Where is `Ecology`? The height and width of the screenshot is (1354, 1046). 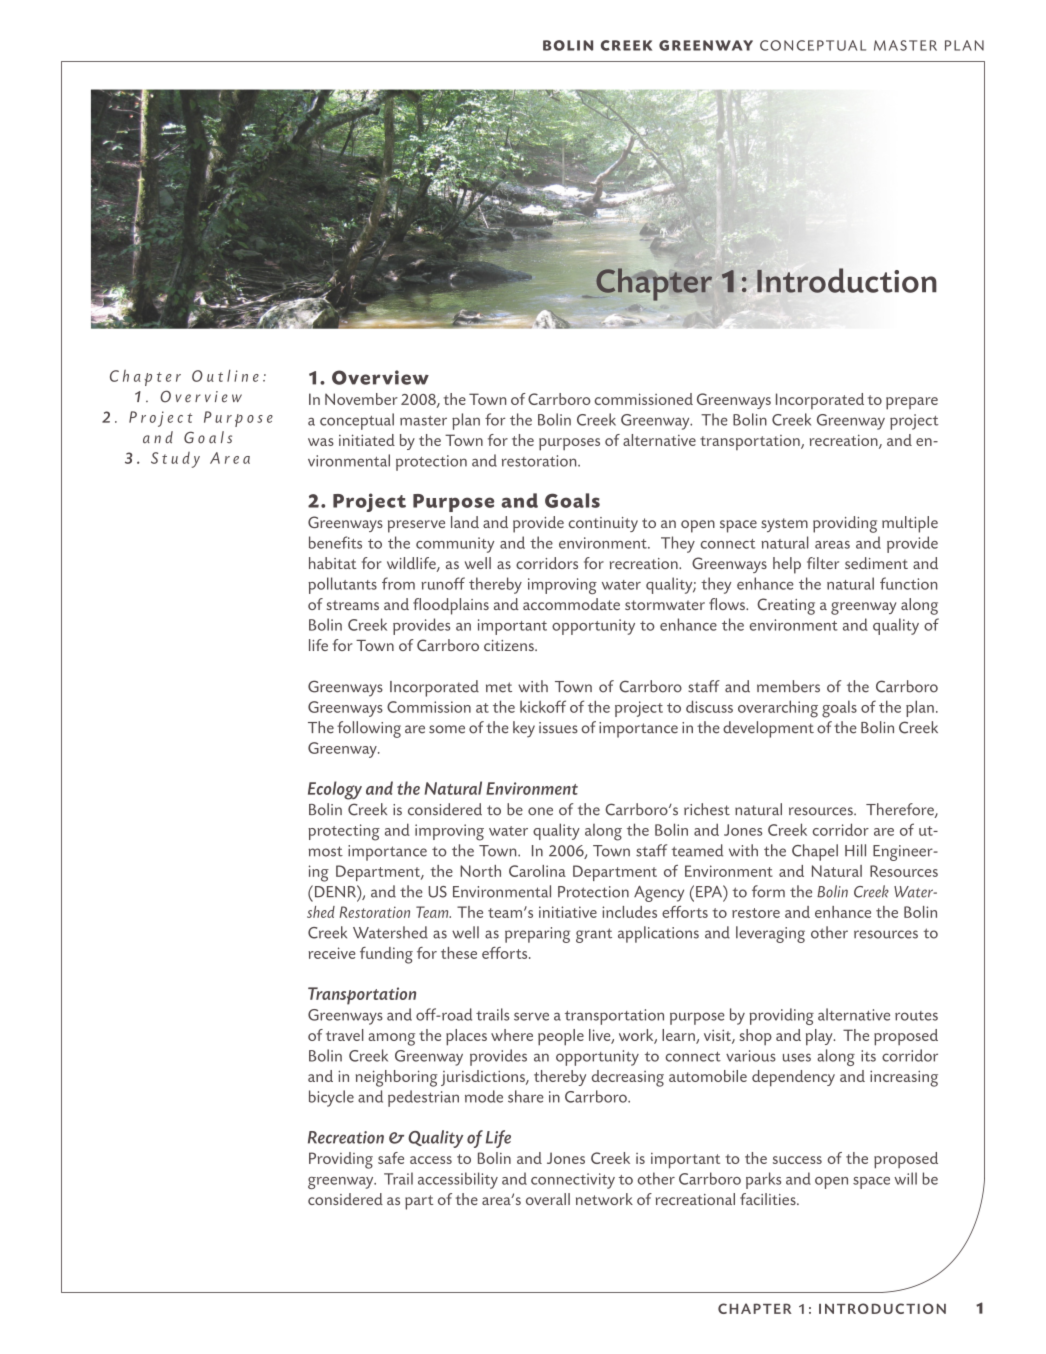 Ecology is located at coordinates (335, 790).
